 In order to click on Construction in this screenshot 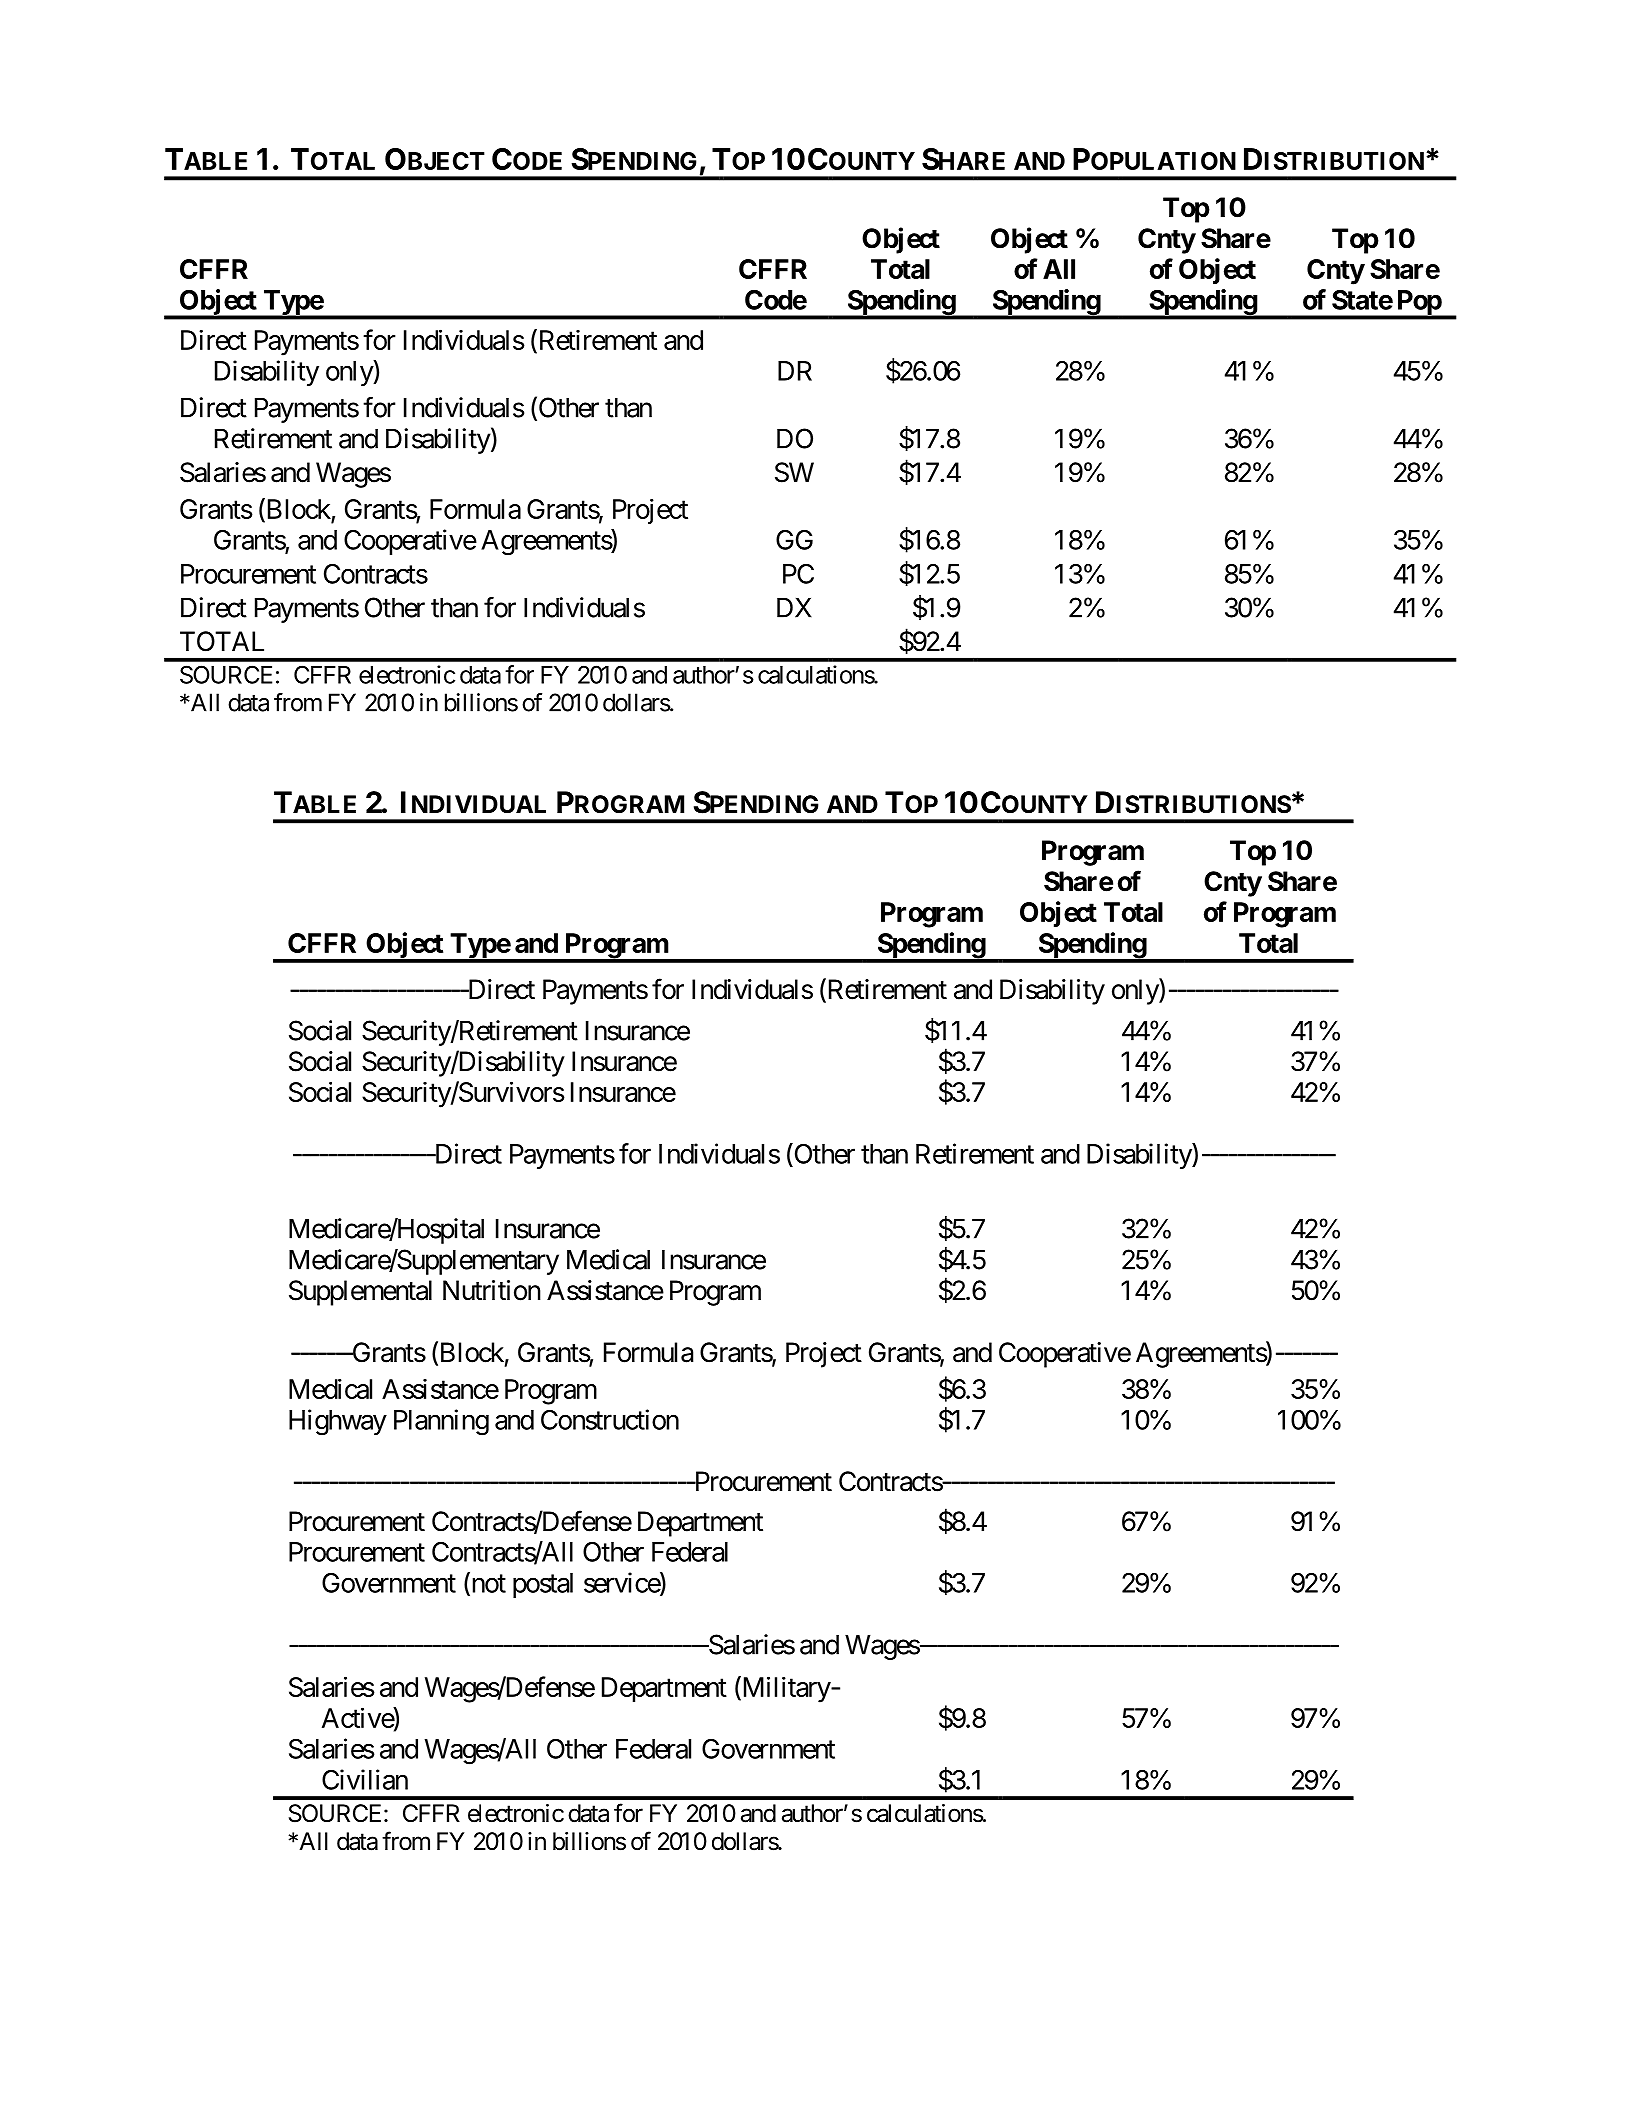, I will do `click(610, 1419)`.
